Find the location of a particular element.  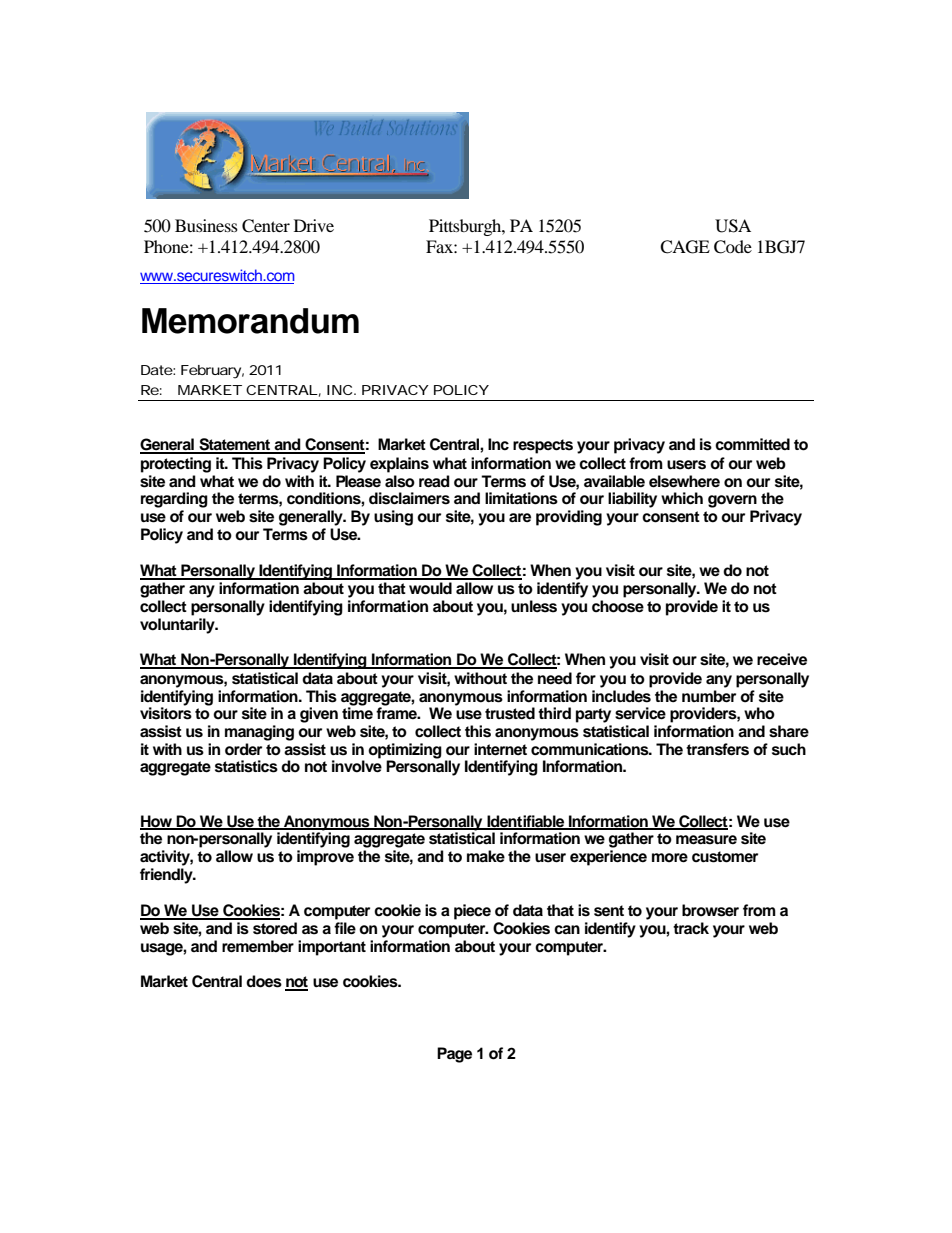

Page is located at coordinates (454, 1055).
